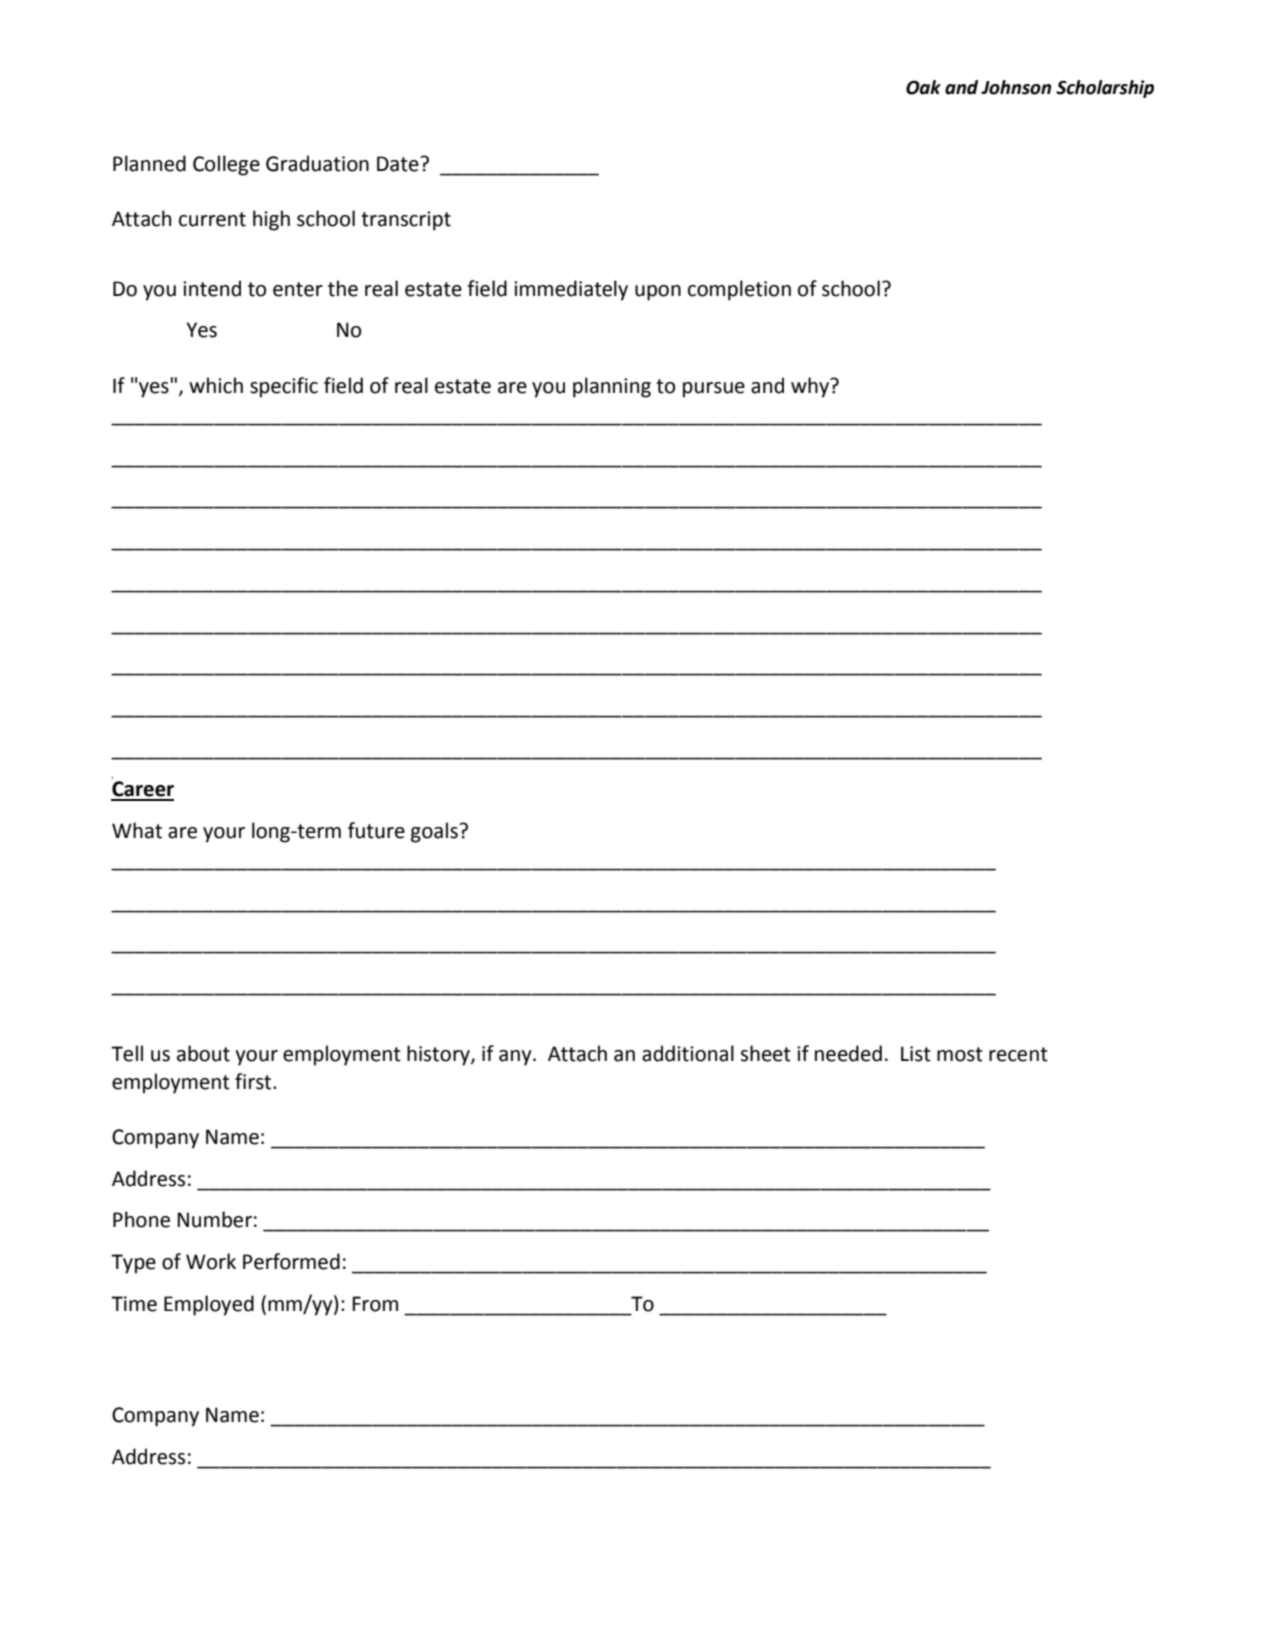  Describe the element at coordinates (435, 832) in the document. I see `goals` at that location.
